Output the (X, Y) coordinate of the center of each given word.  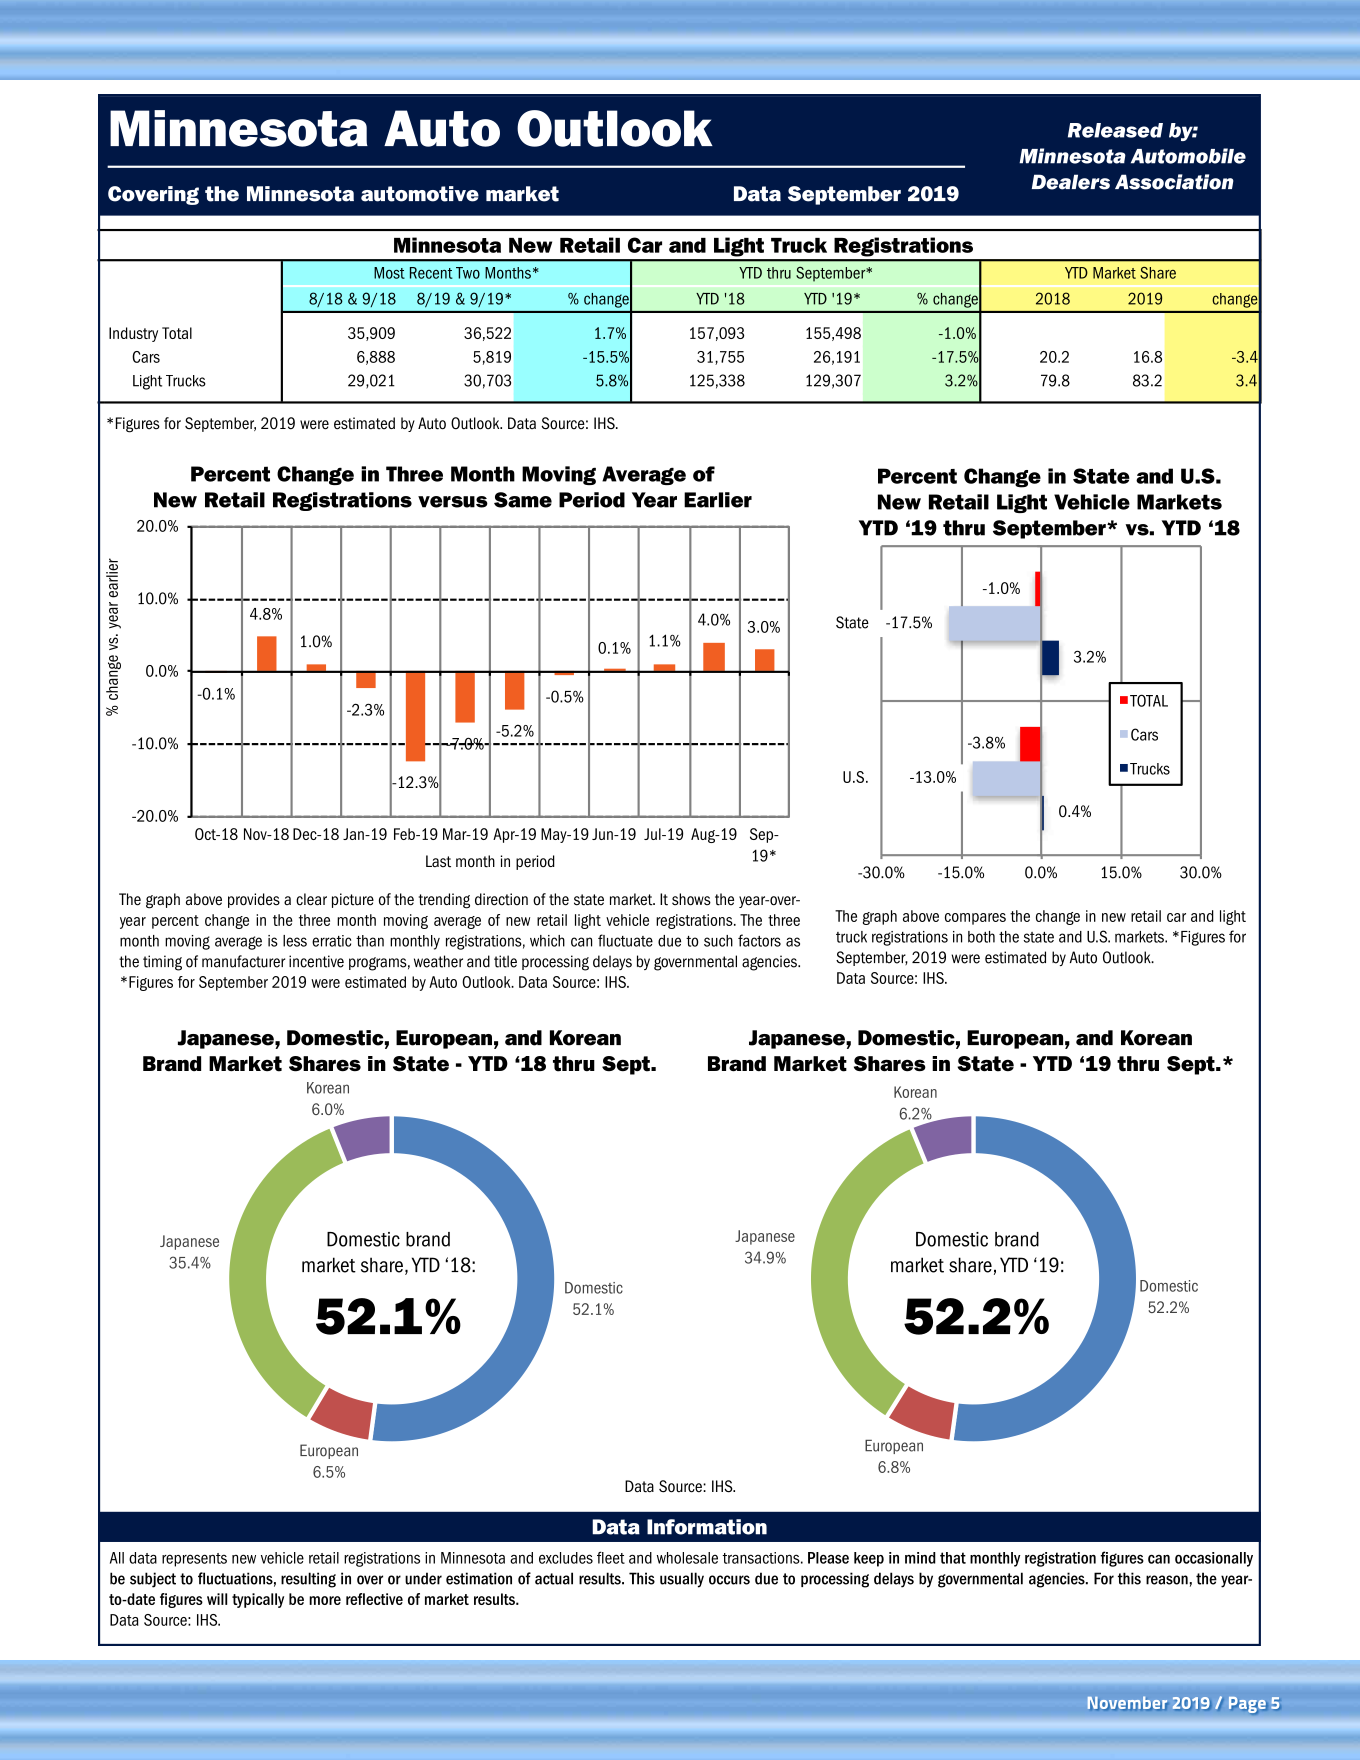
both (981, 937)
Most (389, 273)
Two (468, 273)
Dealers (1071, 182)
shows (691, 899)
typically (258, 1600)
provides (254, 900)
